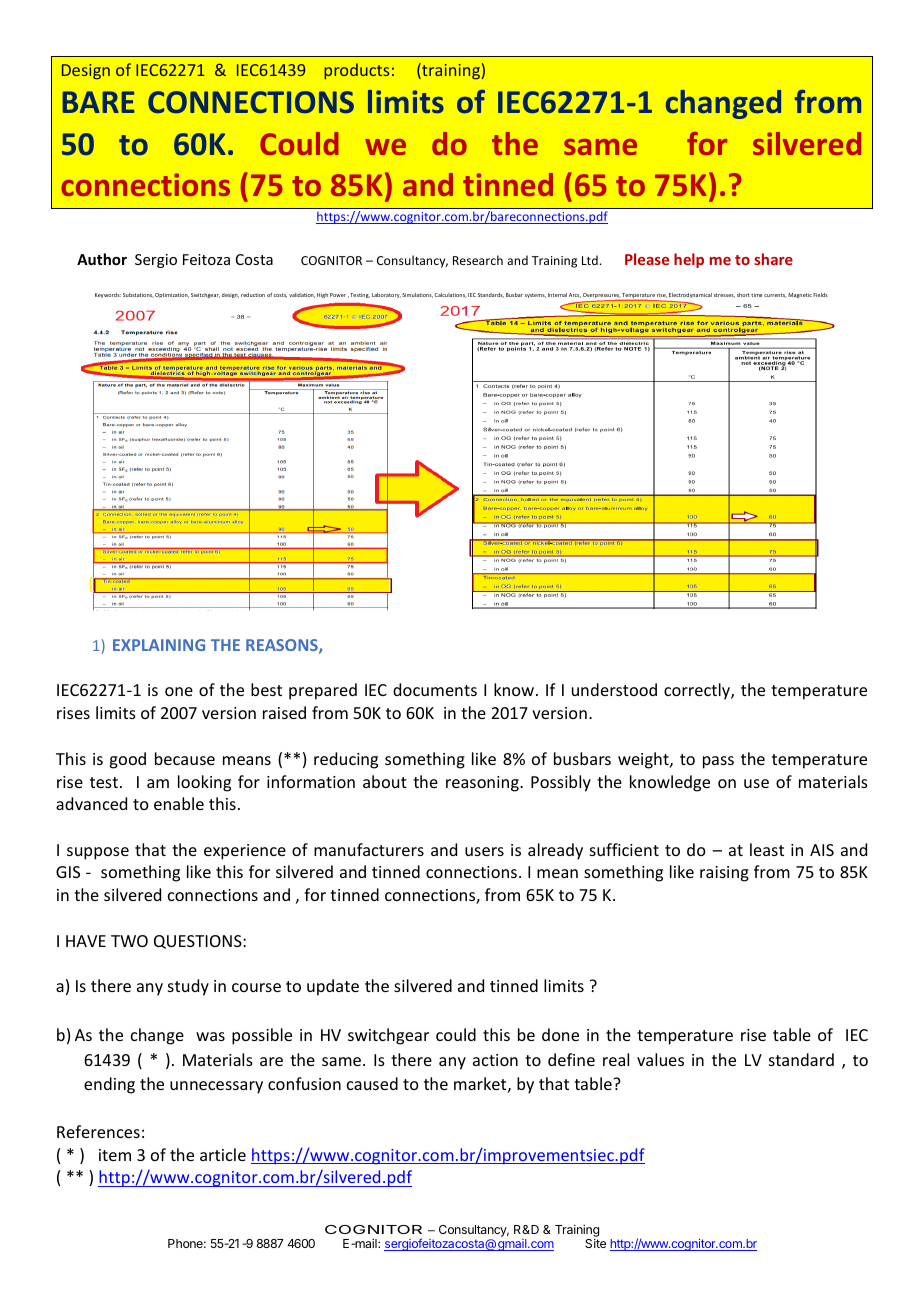  Describe the element at coordinates (356, 71) in the screenshot. I see `products` at that location.
